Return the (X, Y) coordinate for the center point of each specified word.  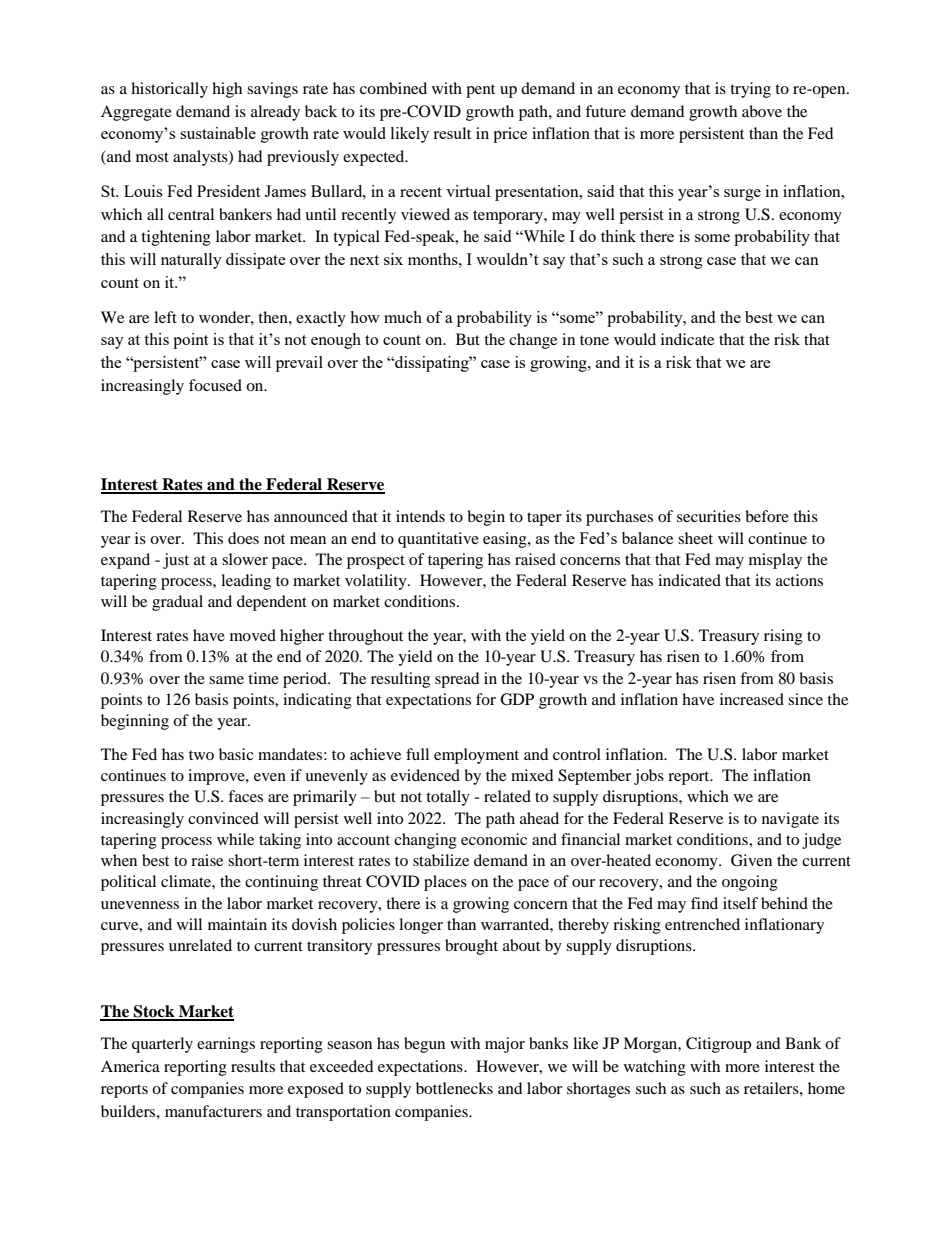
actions (799, 580)
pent (480, 91)
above (762, 111)
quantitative (438, 540)
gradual (177, 603)
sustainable (218, 133)
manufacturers (213, 1111)
